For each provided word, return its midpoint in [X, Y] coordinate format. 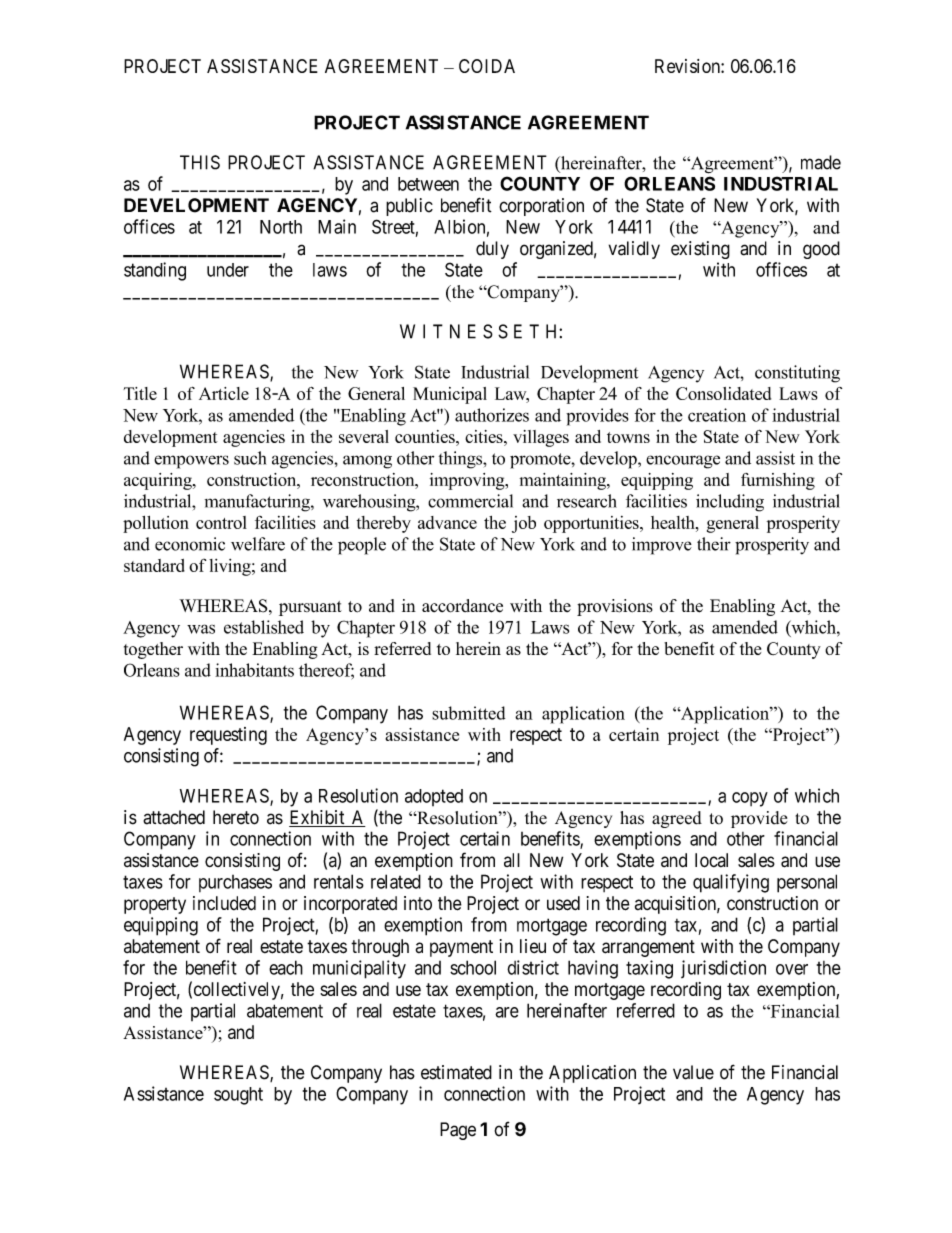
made [821, 162]
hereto [236, 817]
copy [750, 799]
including [730, 503]
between [428, 184]
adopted [434, 797]
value [693, 1072]
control [221, 522]
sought [238, 1096]
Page [458, 1131]
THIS [200, 162]
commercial [470, 501]
